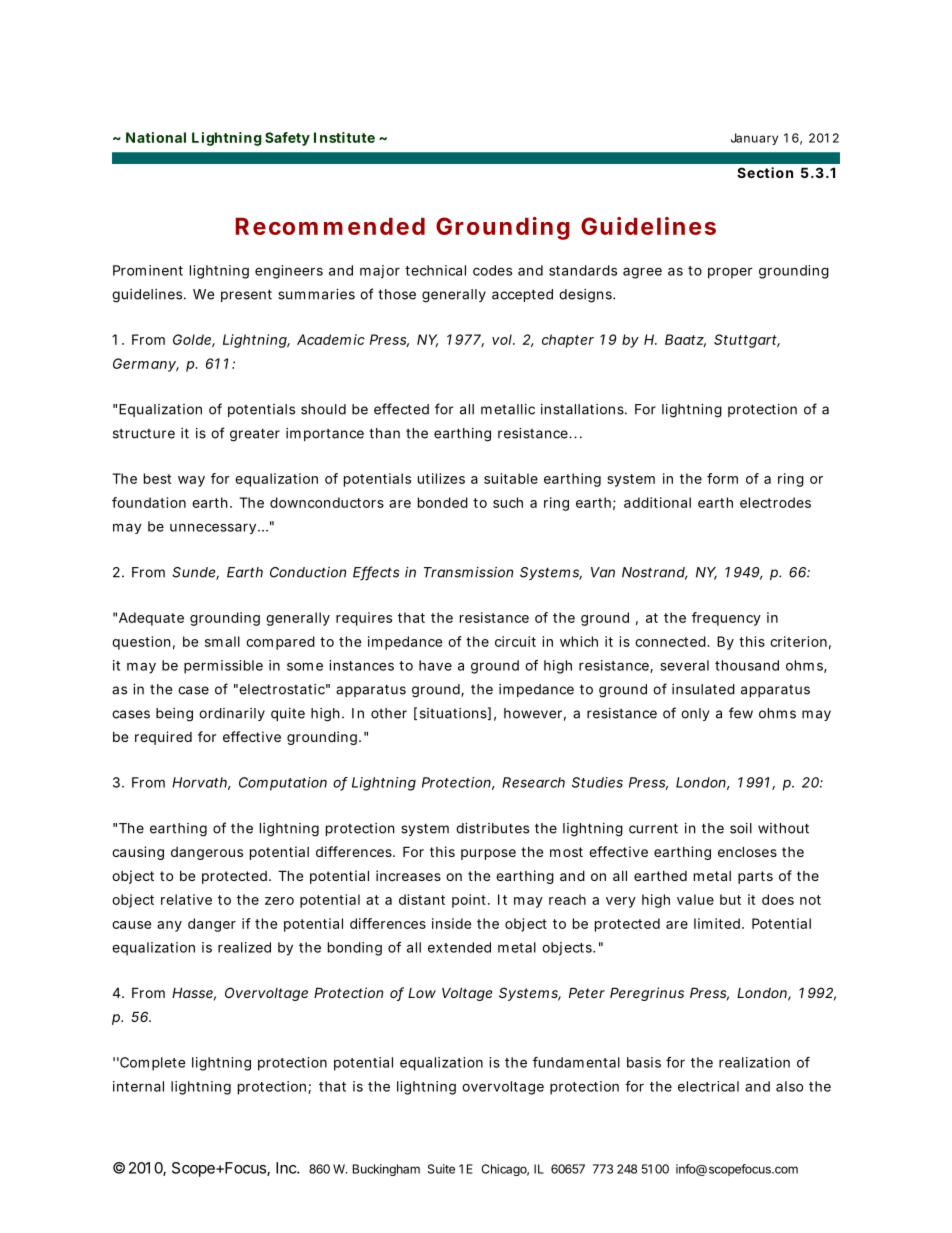  I want to click on Institute, so click(344, 137).
